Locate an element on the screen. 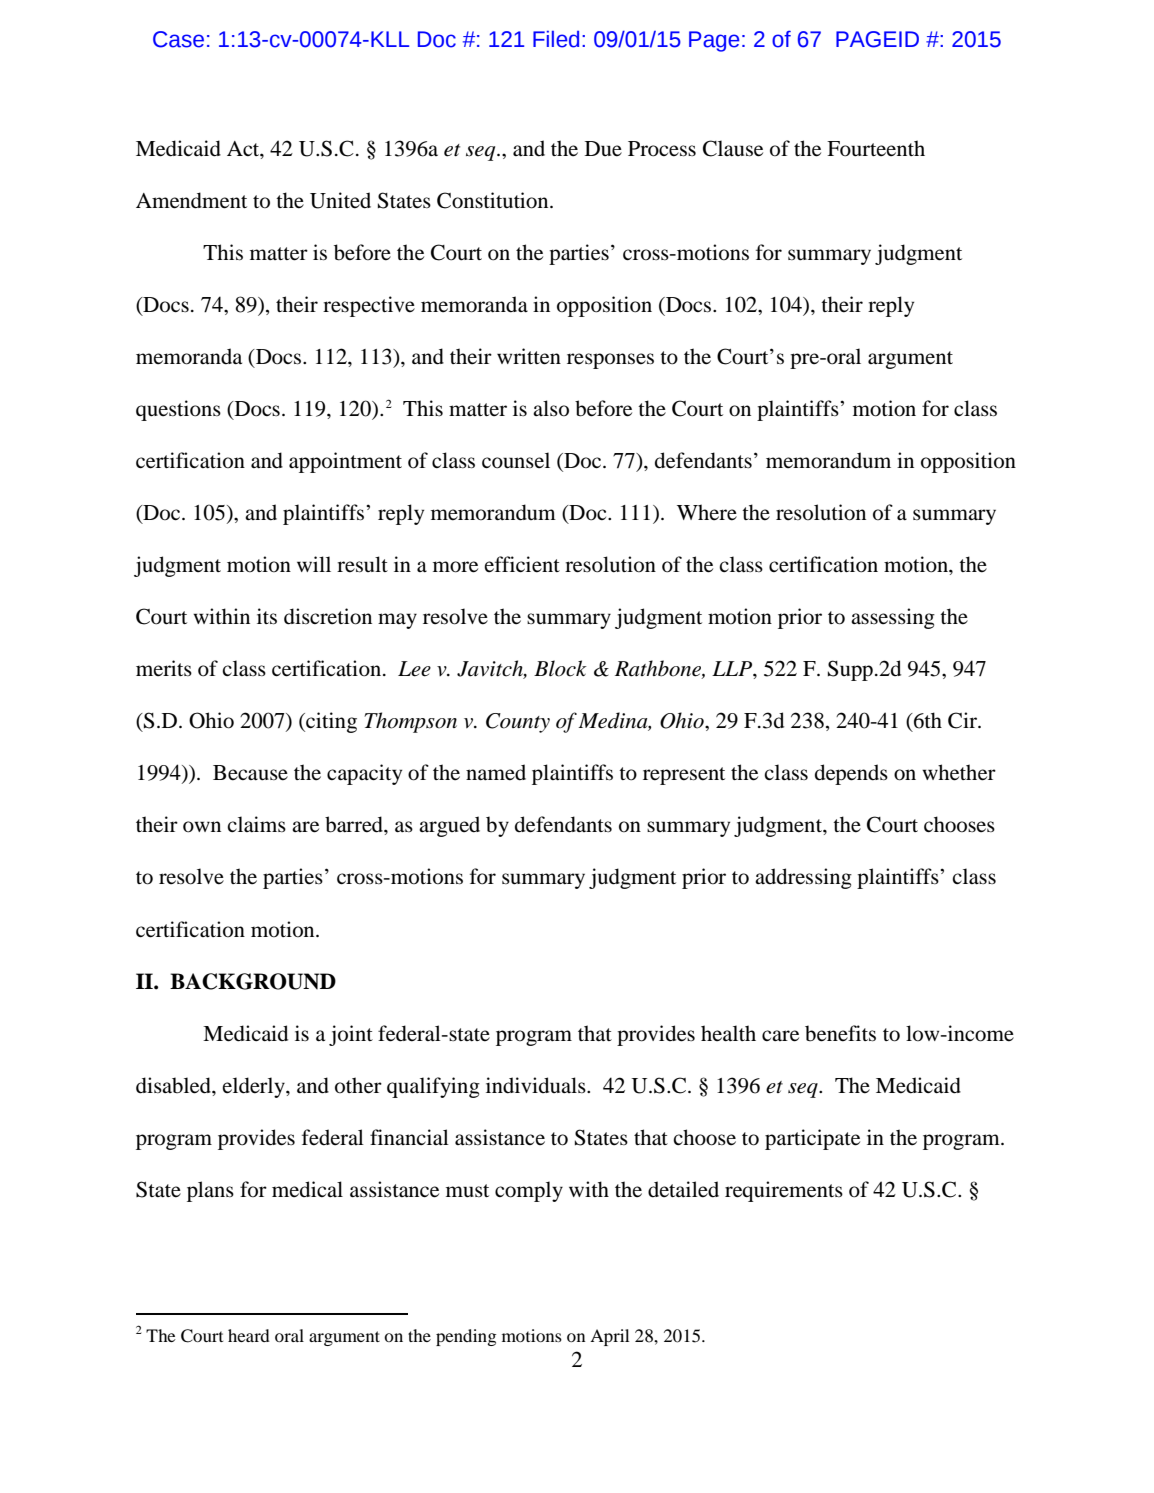 This screenshot has height=1493, width=1154. Where is located at coordinates (707, 512).
